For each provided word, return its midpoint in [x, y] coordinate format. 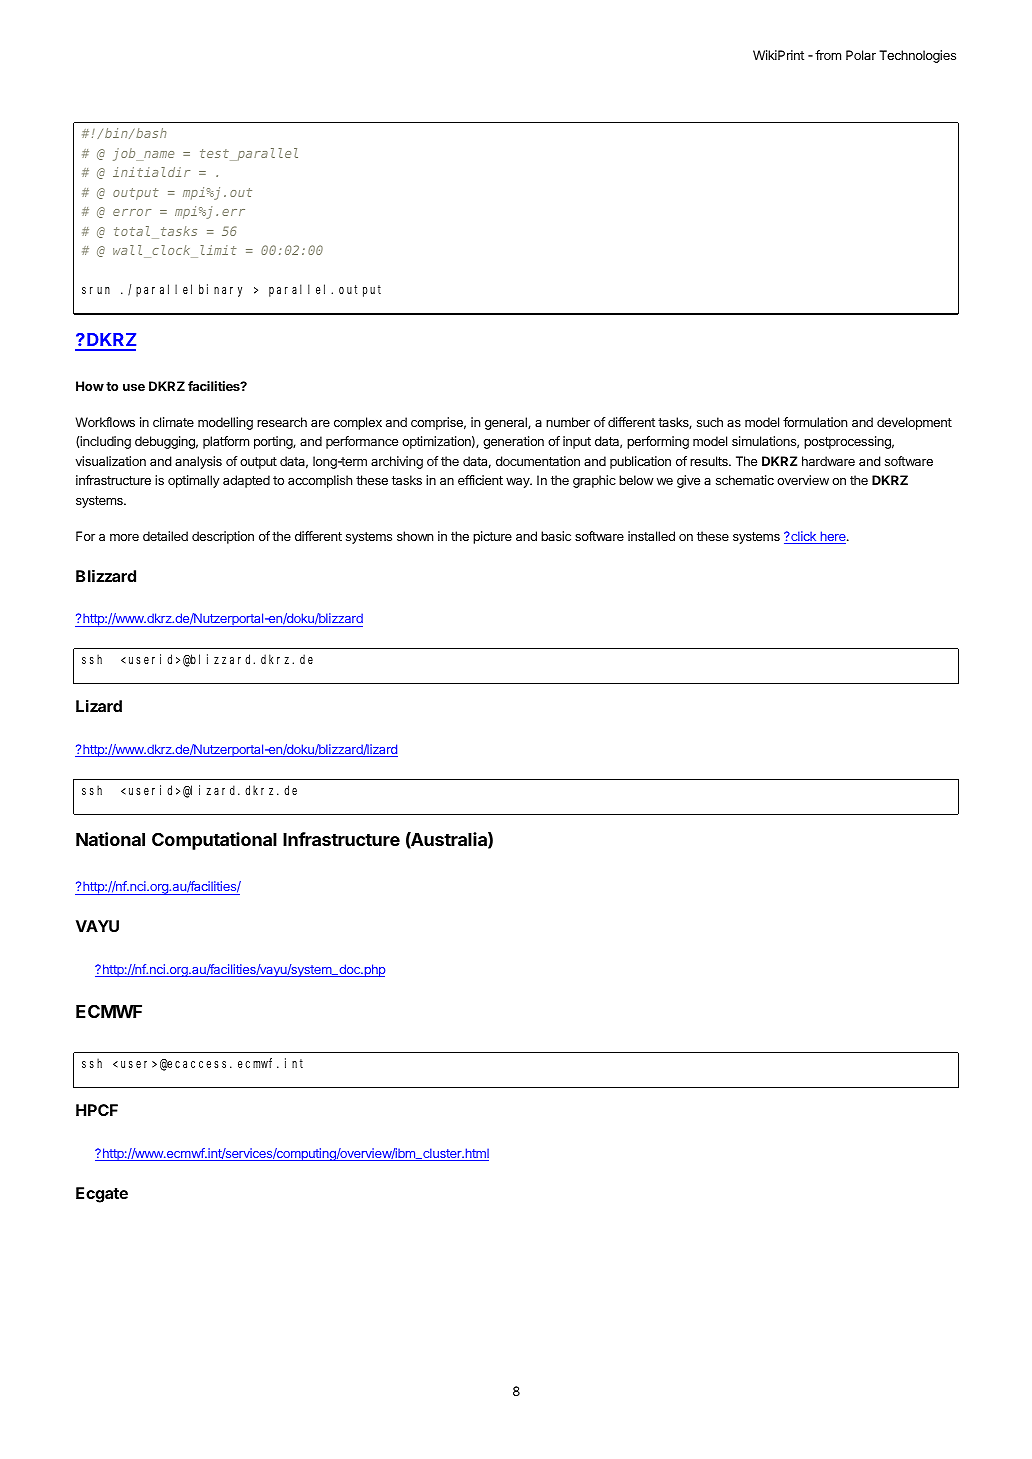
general [507, 423]
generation [513, 442]
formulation [815, 422]
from [828, 55]
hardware [828, 461]
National [110, 839]
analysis [198, 462]
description [223, 537]
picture [492, 537]
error [132, 212]
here [833, 537]
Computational [214, 841]
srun [96, 290]
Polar [861, 55]
